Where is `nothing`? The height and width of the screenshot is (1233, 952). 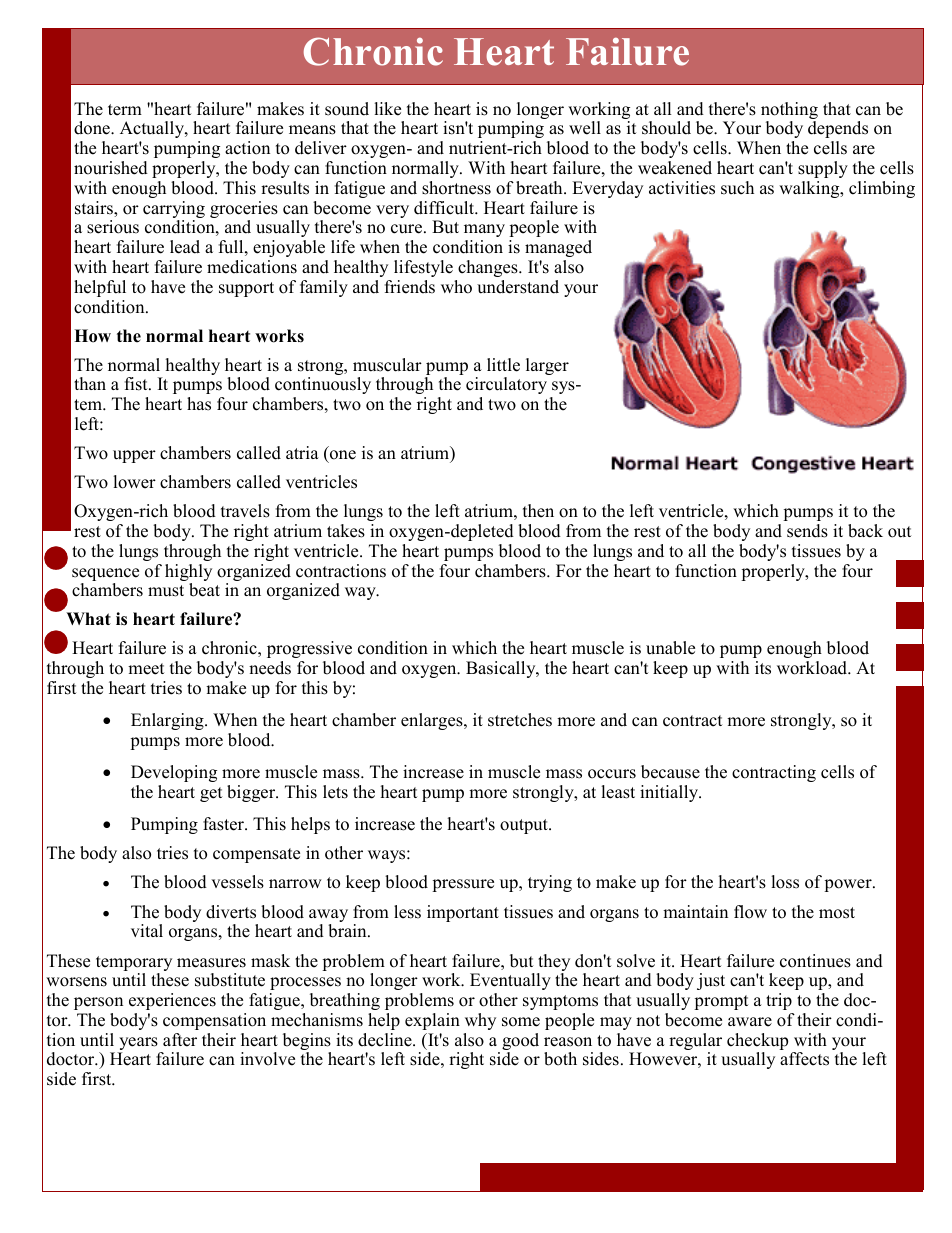 nothing is located at coordinates (789, 112).
